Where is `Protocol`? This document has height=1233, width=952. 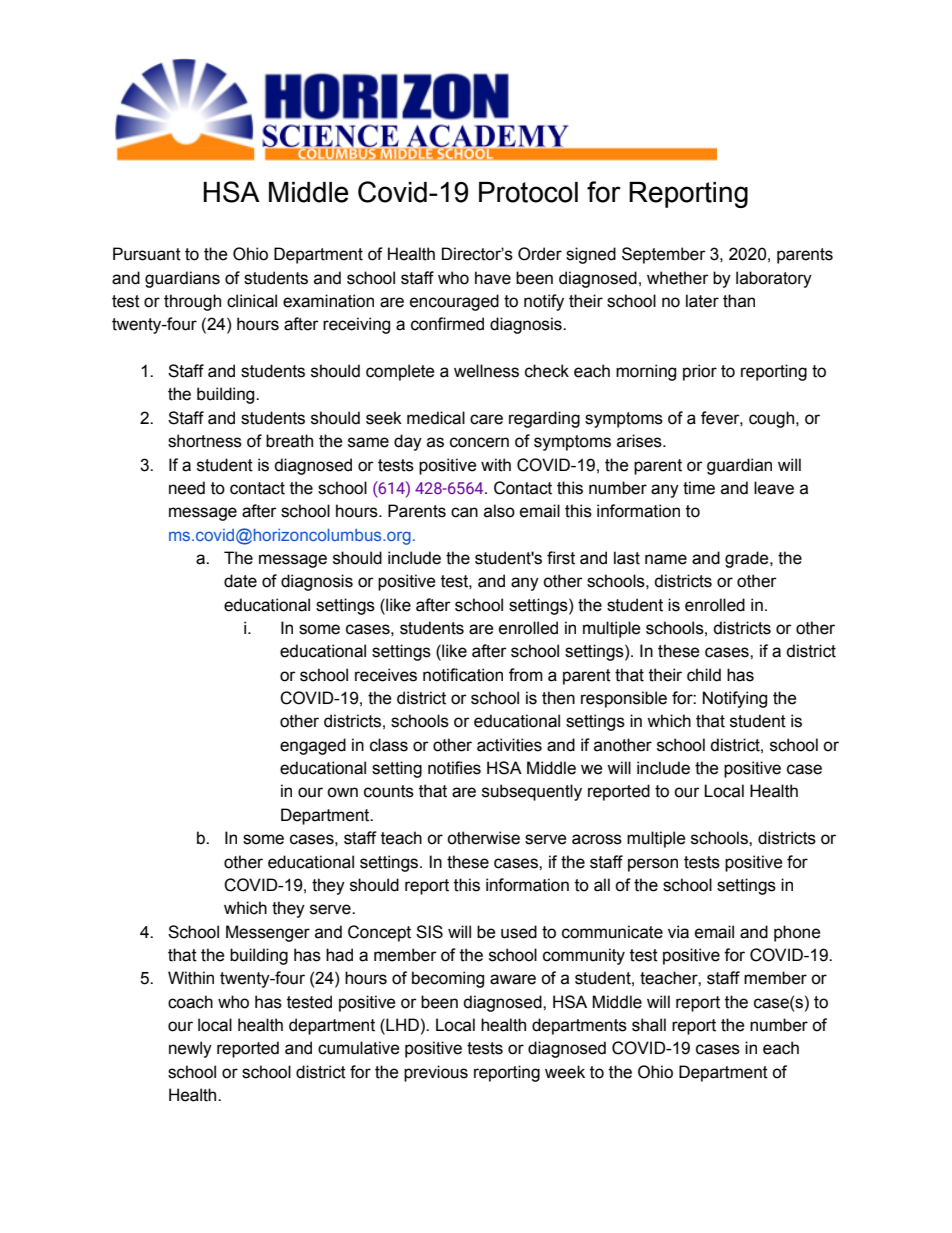
Protocol is located at coordinates (528, 192).
